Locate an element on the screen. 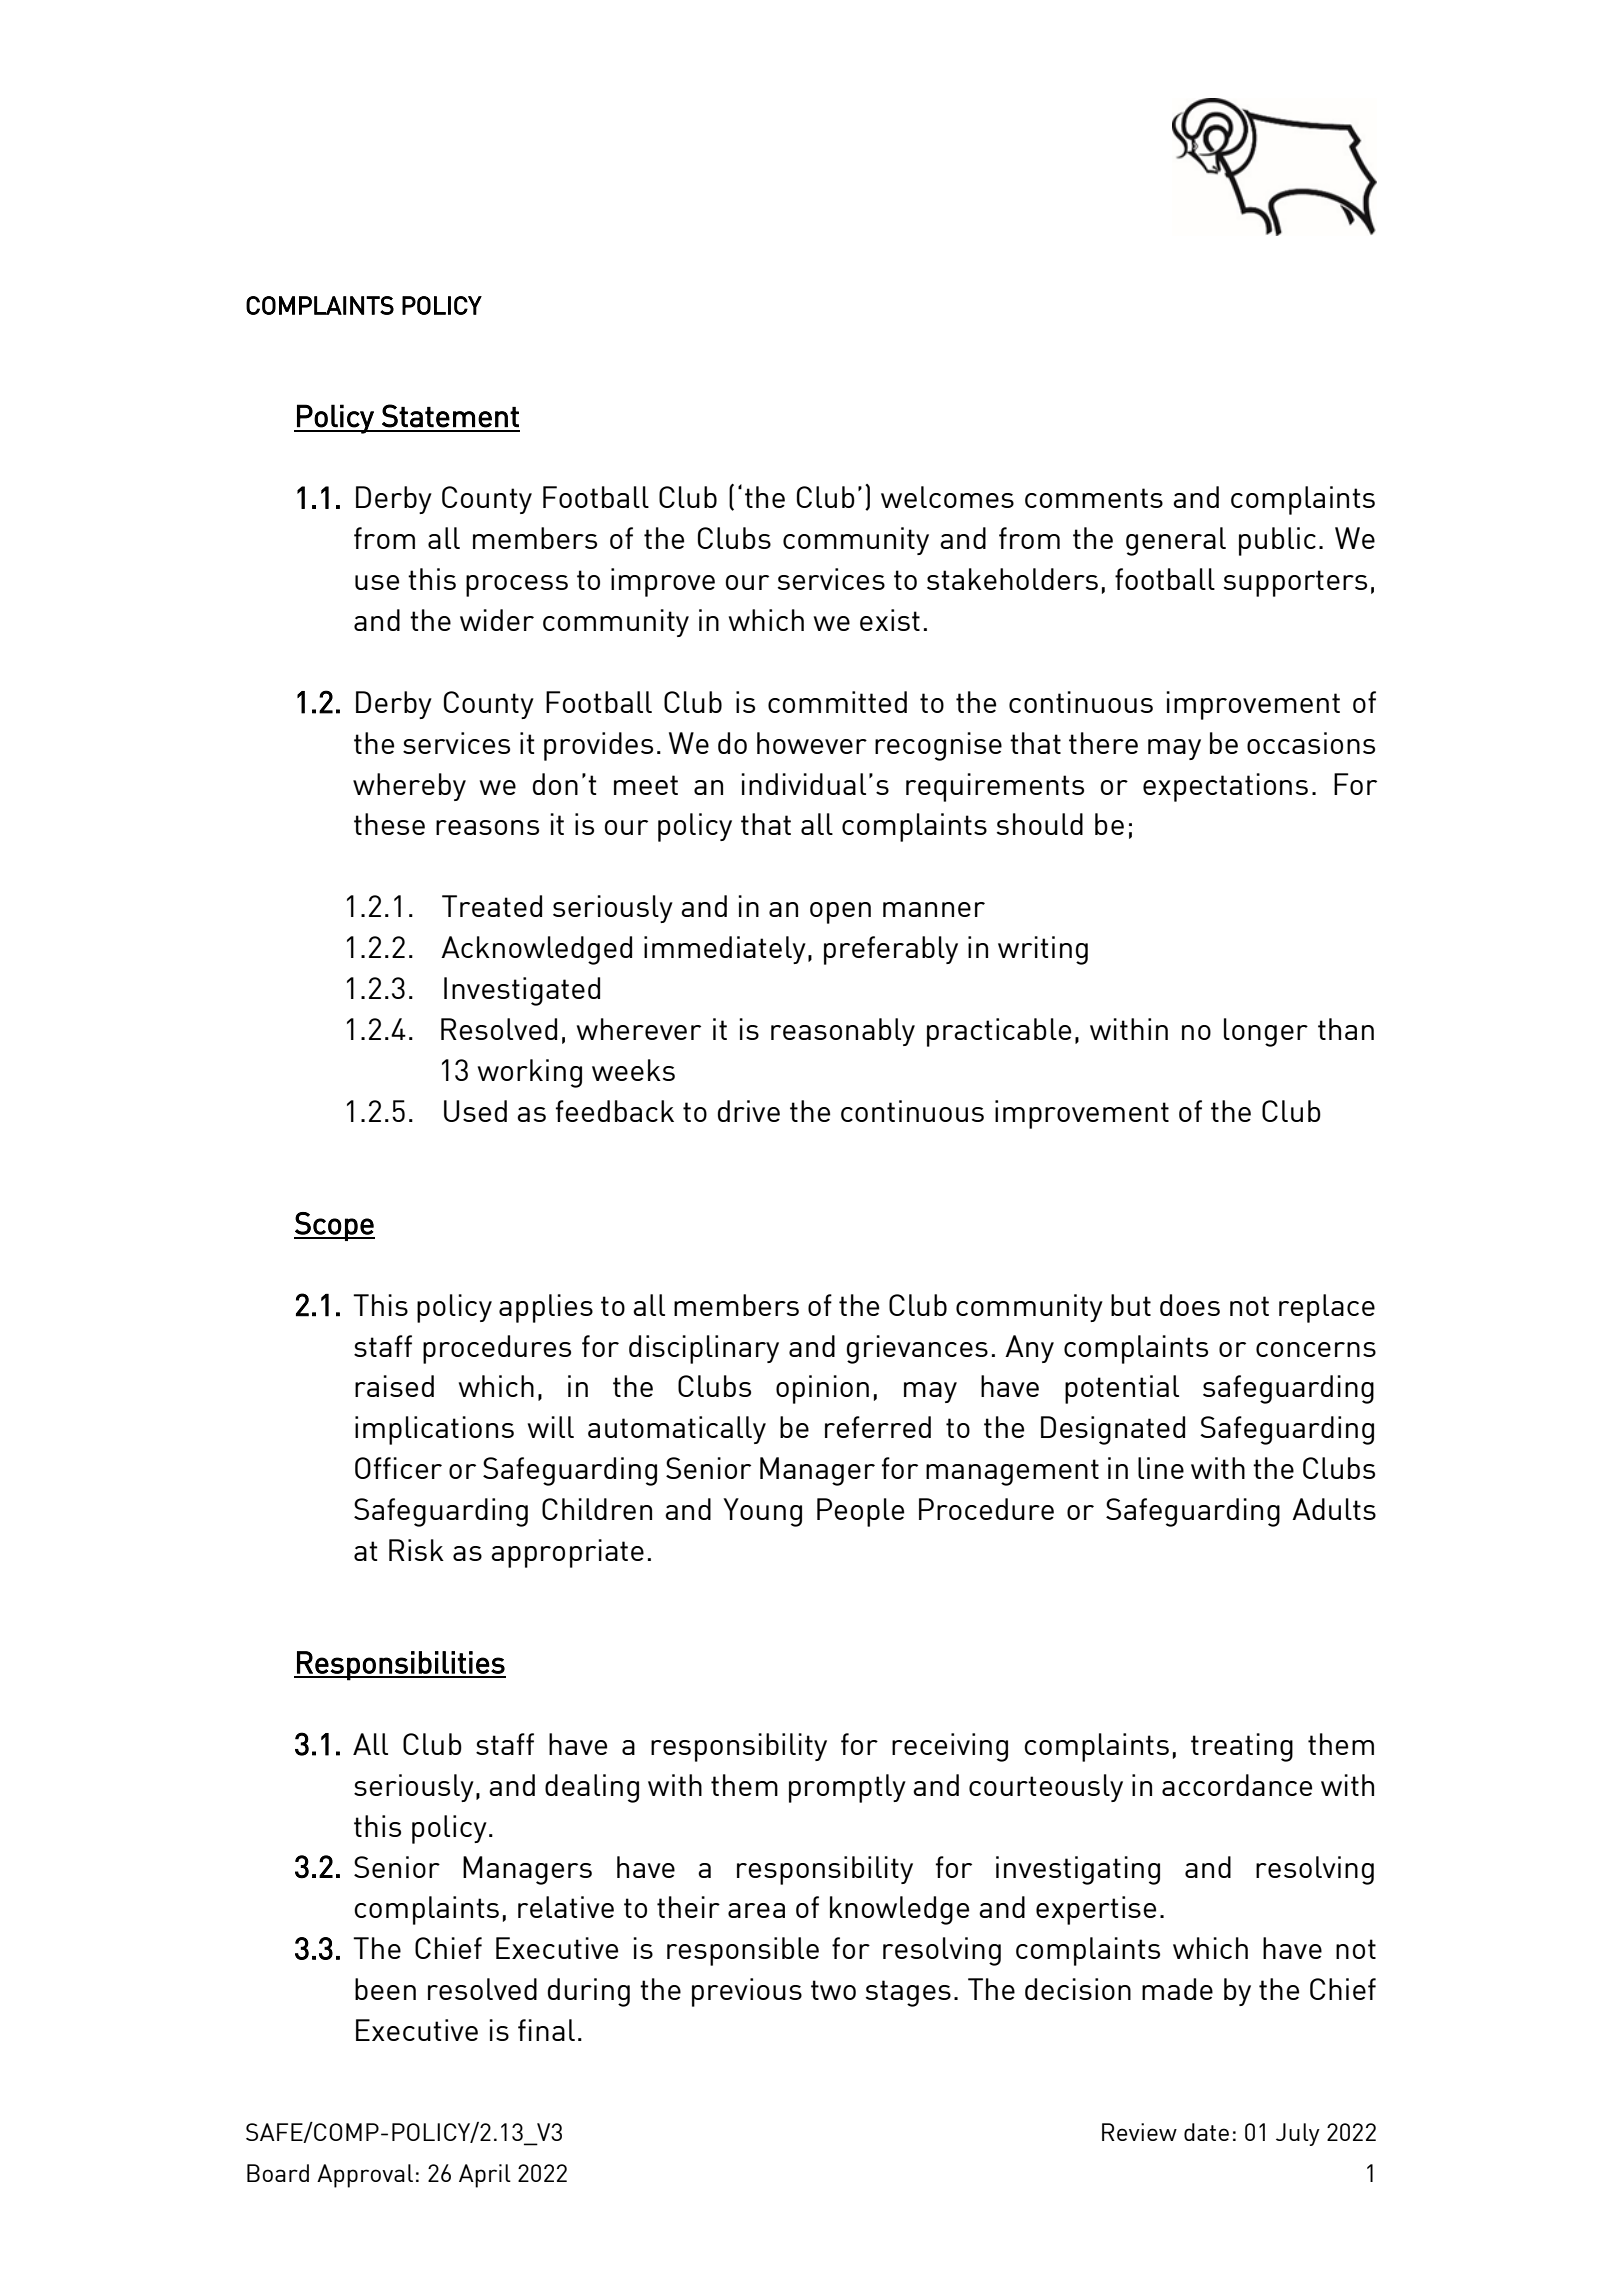  raised is located at coordinates (394, 1386).
